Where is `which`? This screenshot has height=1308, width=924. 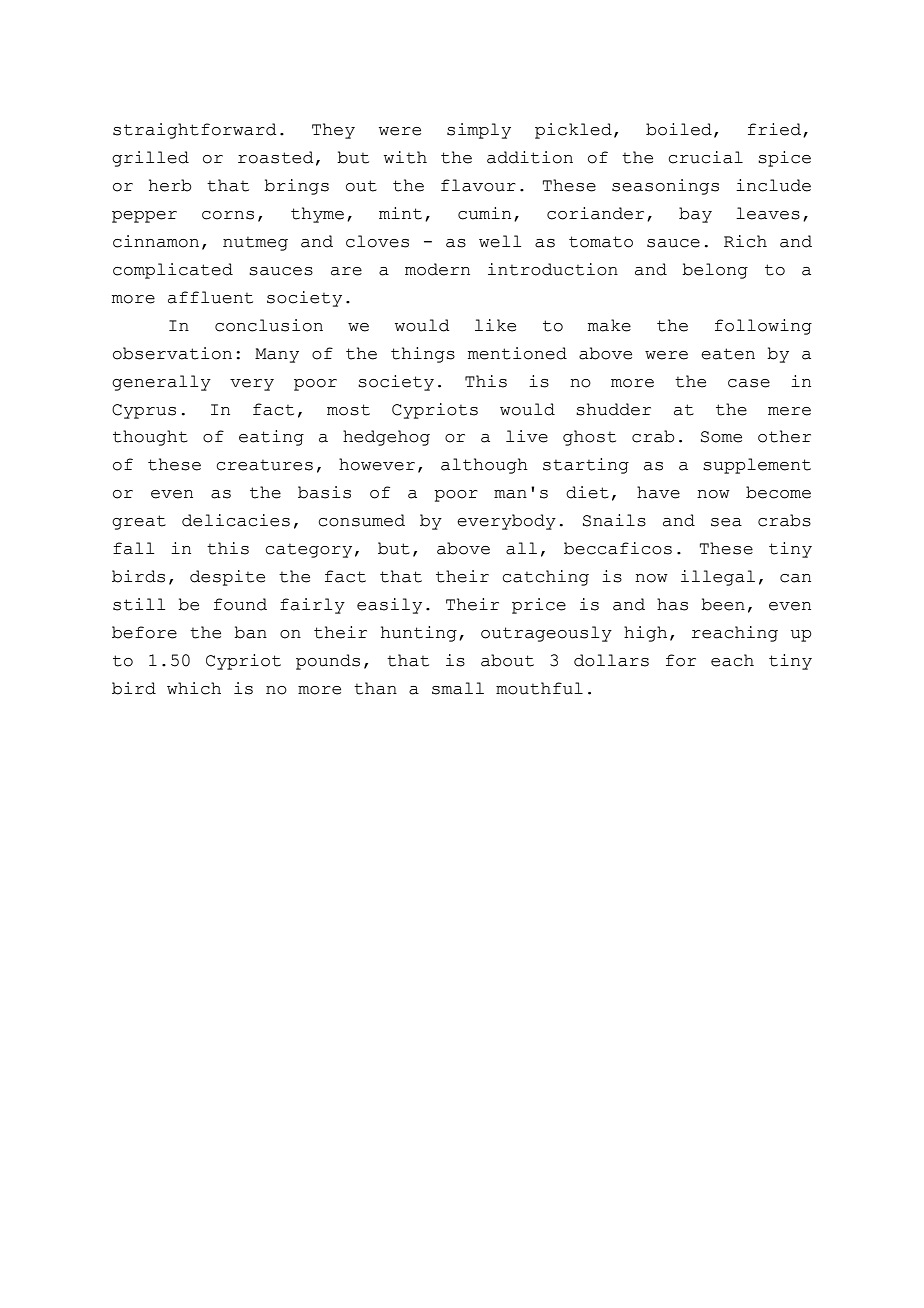
which is located at coordinates (194, 688).
